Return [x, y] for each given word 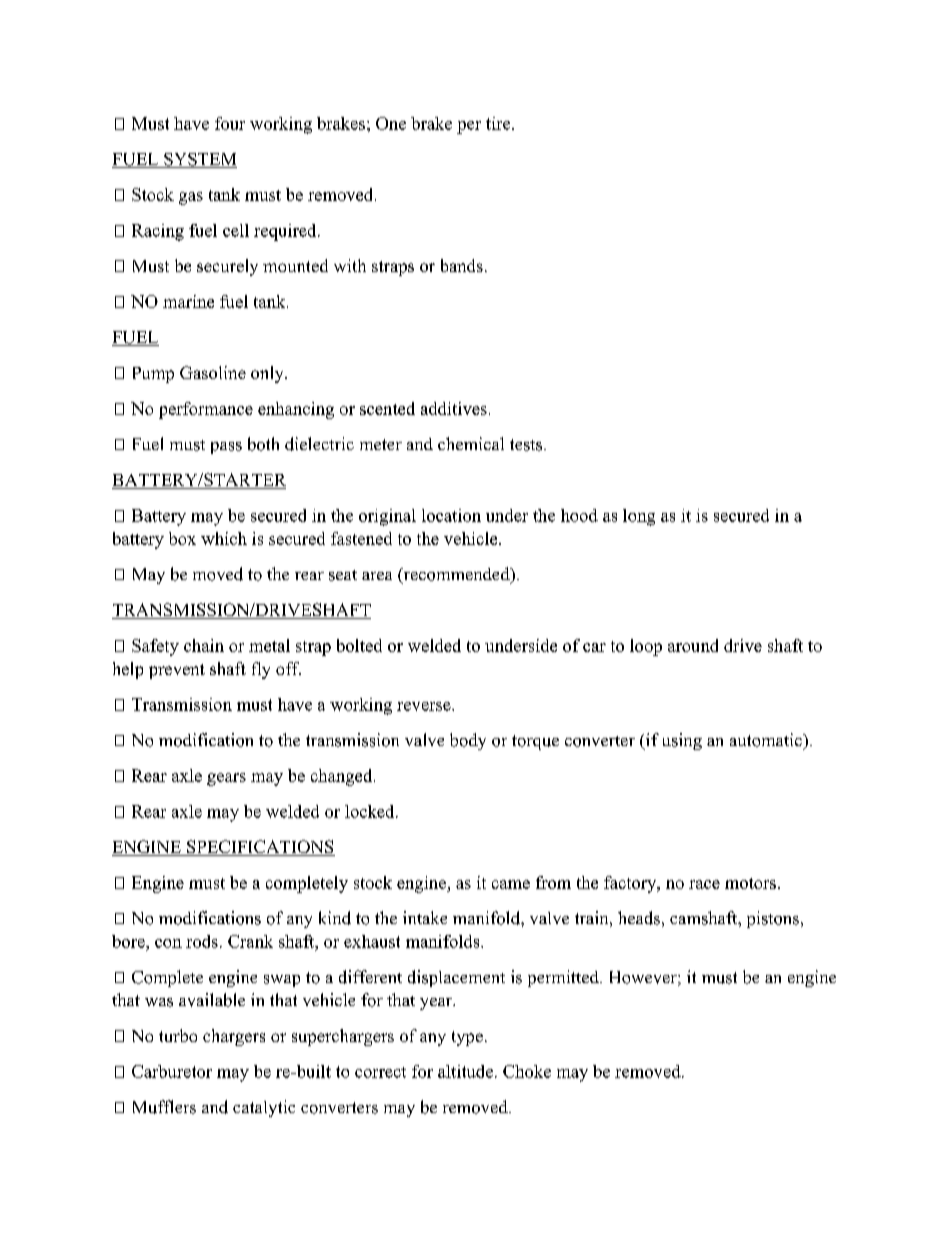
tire [499, 123]
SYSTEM [199, 160]
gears [226, 779]
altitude [465, 1071]
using [682, 741]
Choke [527, 1071]
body [468, 741]
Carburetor [172, 1071]
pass [226, 448]
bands [462, 265]
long [639, 517]
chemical [471, 443]
